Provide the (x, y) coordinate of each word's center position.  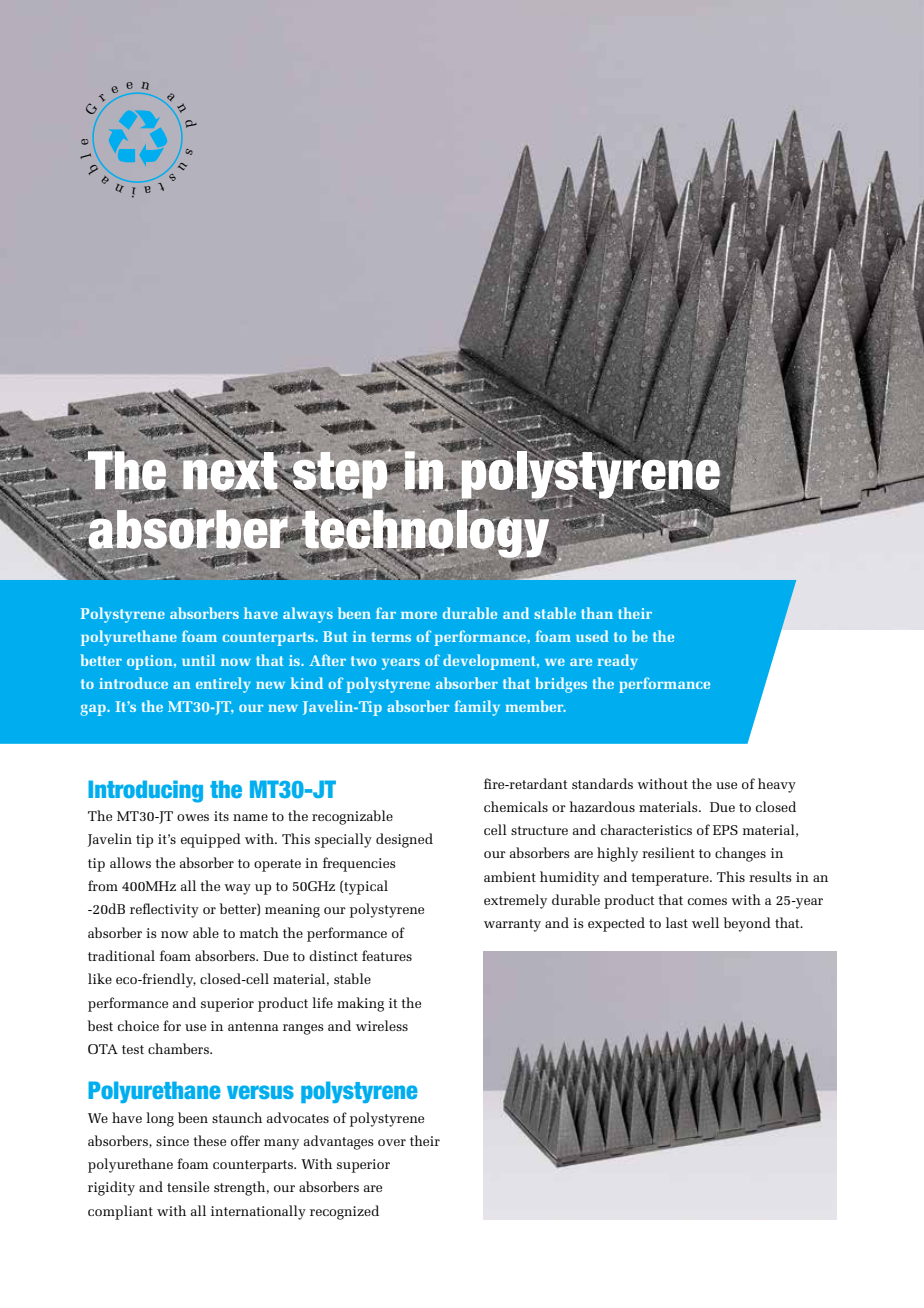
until (198, 660)
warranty (512, 925)
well (705, 922)
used (592, 636)
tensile (188, 1186)
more (419, 615)
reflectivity (164, 910)
